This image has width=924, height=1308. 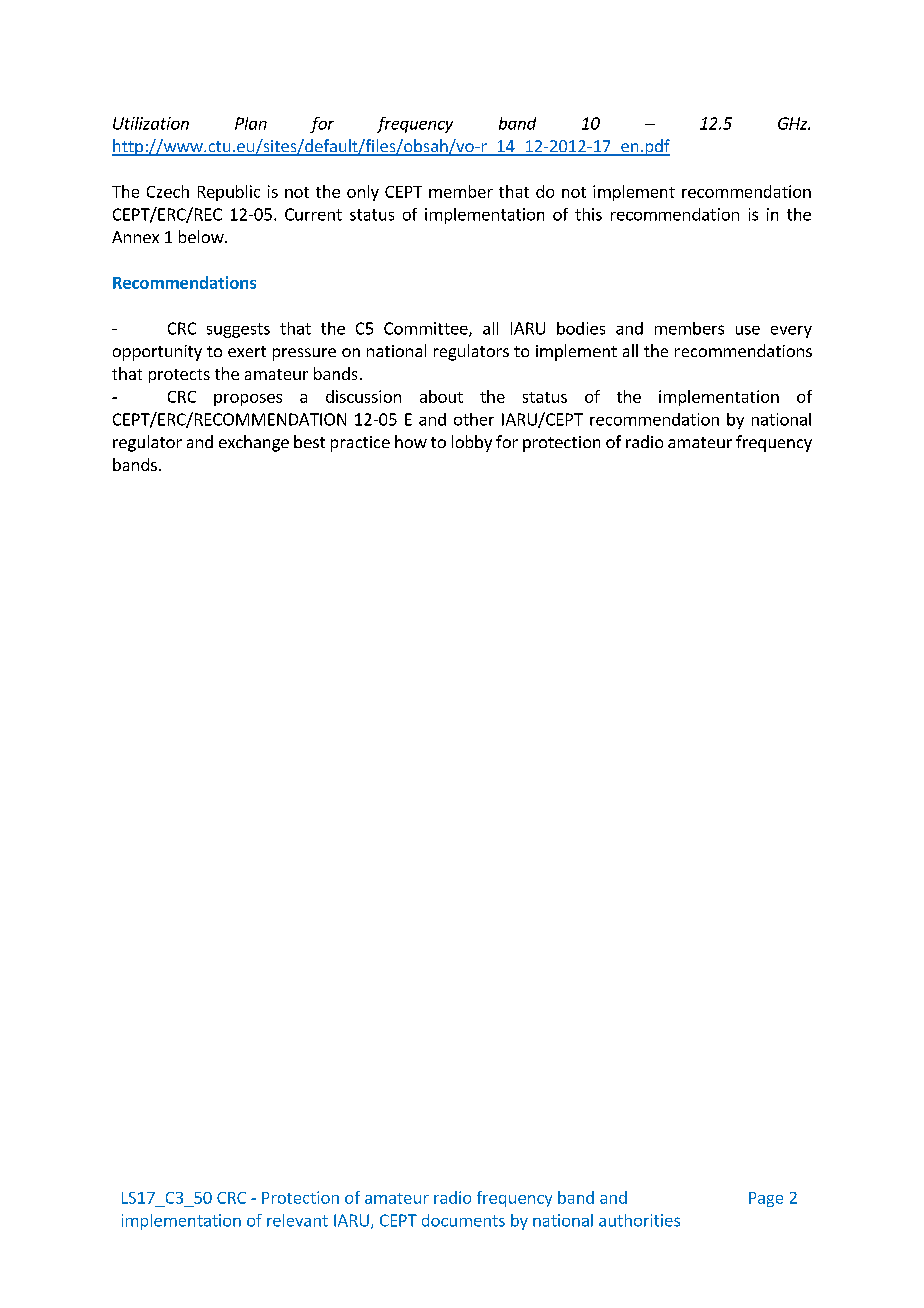 What do you see at coordinates (474, 419) in the image?
I see `other` at bounding box center [474, 419].
